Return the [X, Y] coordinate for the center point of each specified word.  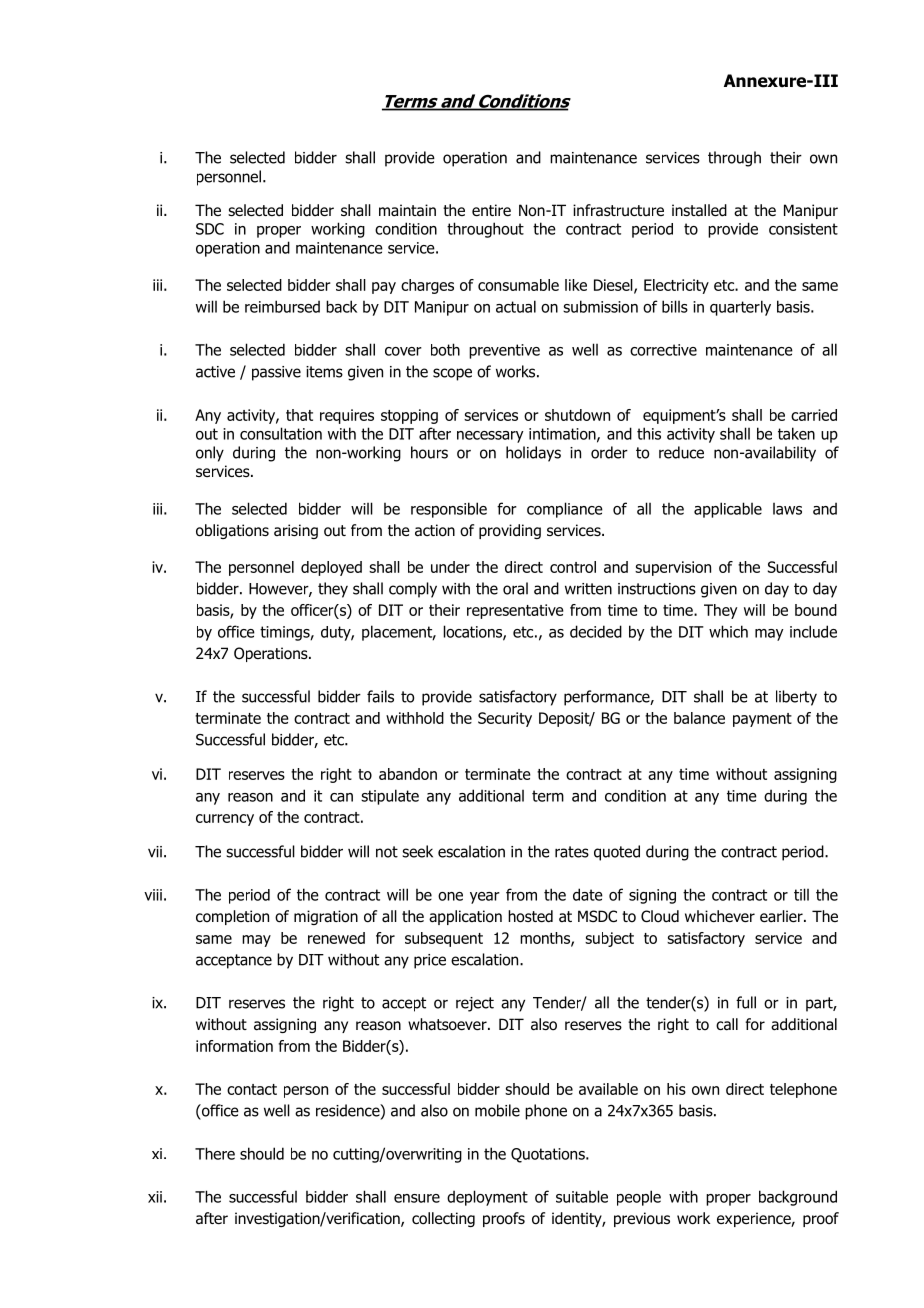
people [639, 1198]
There [215, 1153]
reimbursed [282, 306]
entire [491, 210]
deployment [487, 1198]
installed [699, 210]
